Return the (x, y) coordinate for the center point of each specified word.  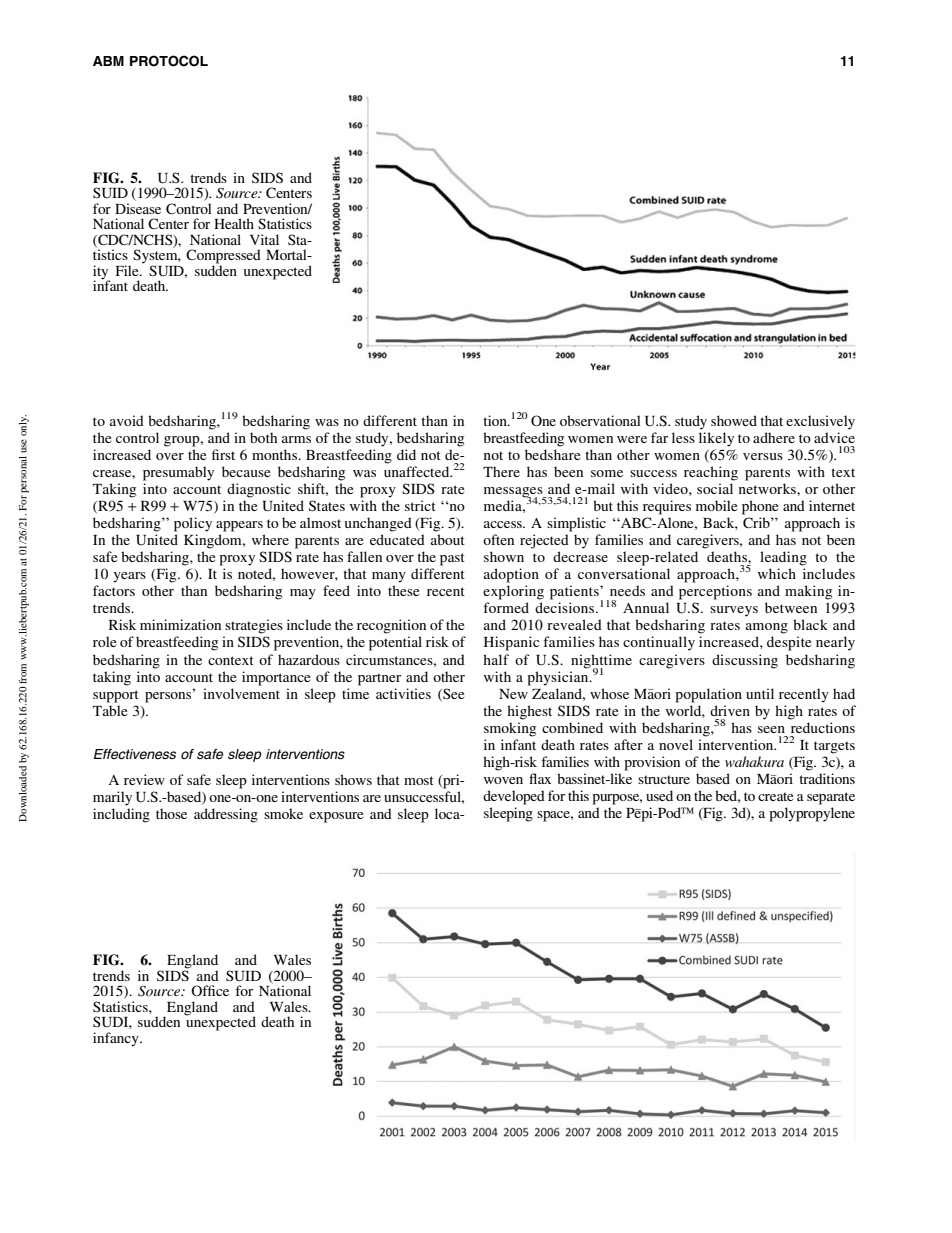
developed (514, 797)
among (767, 628)
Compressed (223, 257)
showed (734, 420)
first (223, 454)
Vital (264, 239)
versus (763, 456)
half (496, 659)
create (775, 796)
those (171, 813)
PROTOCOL (169, 61)
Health (234, 223)
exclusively (820, 422)
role (104, 641)
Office (210, 990)
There (501, 471)
